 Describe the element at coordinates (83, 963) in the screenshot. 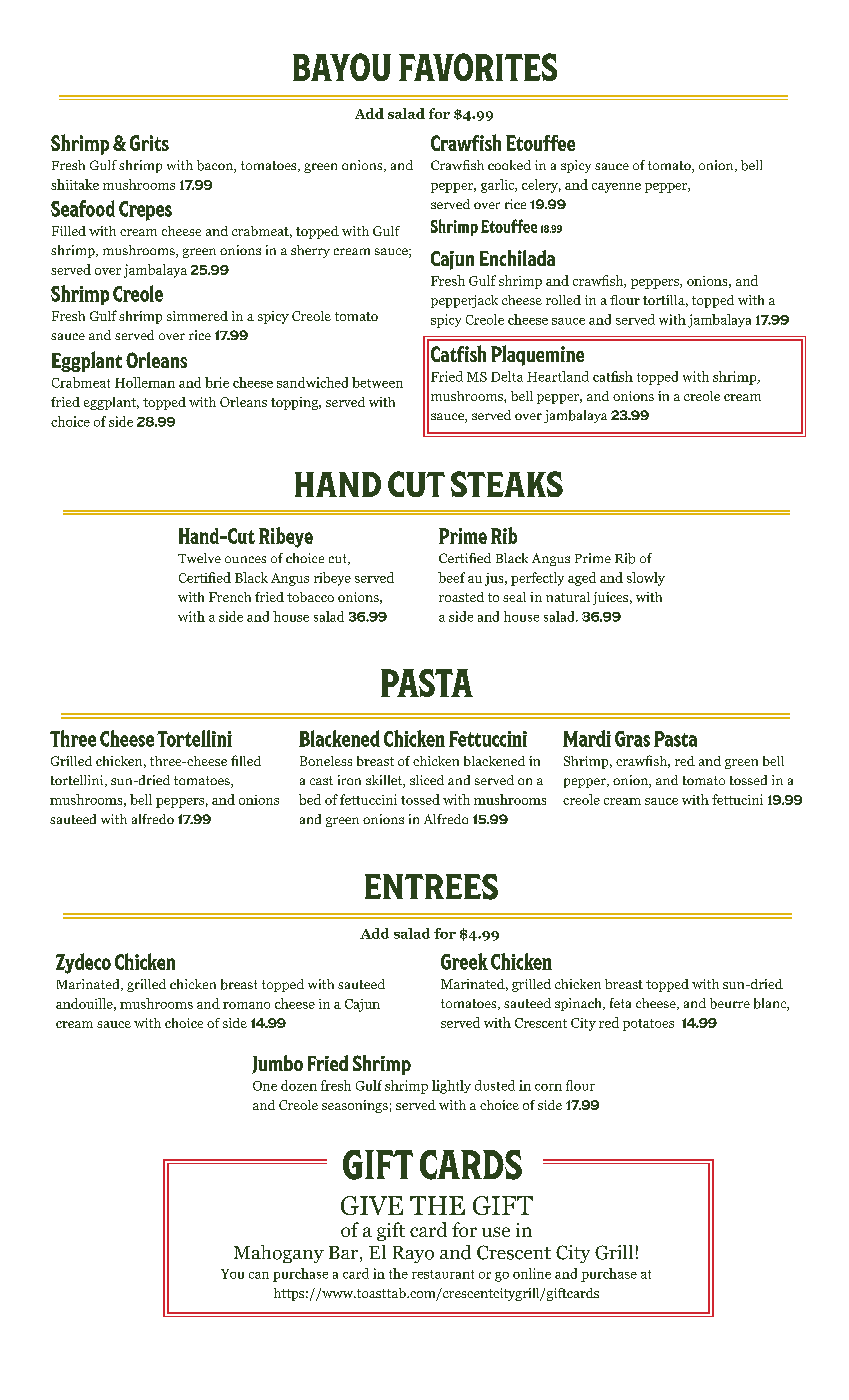

I see `Zydeco` at that location.
